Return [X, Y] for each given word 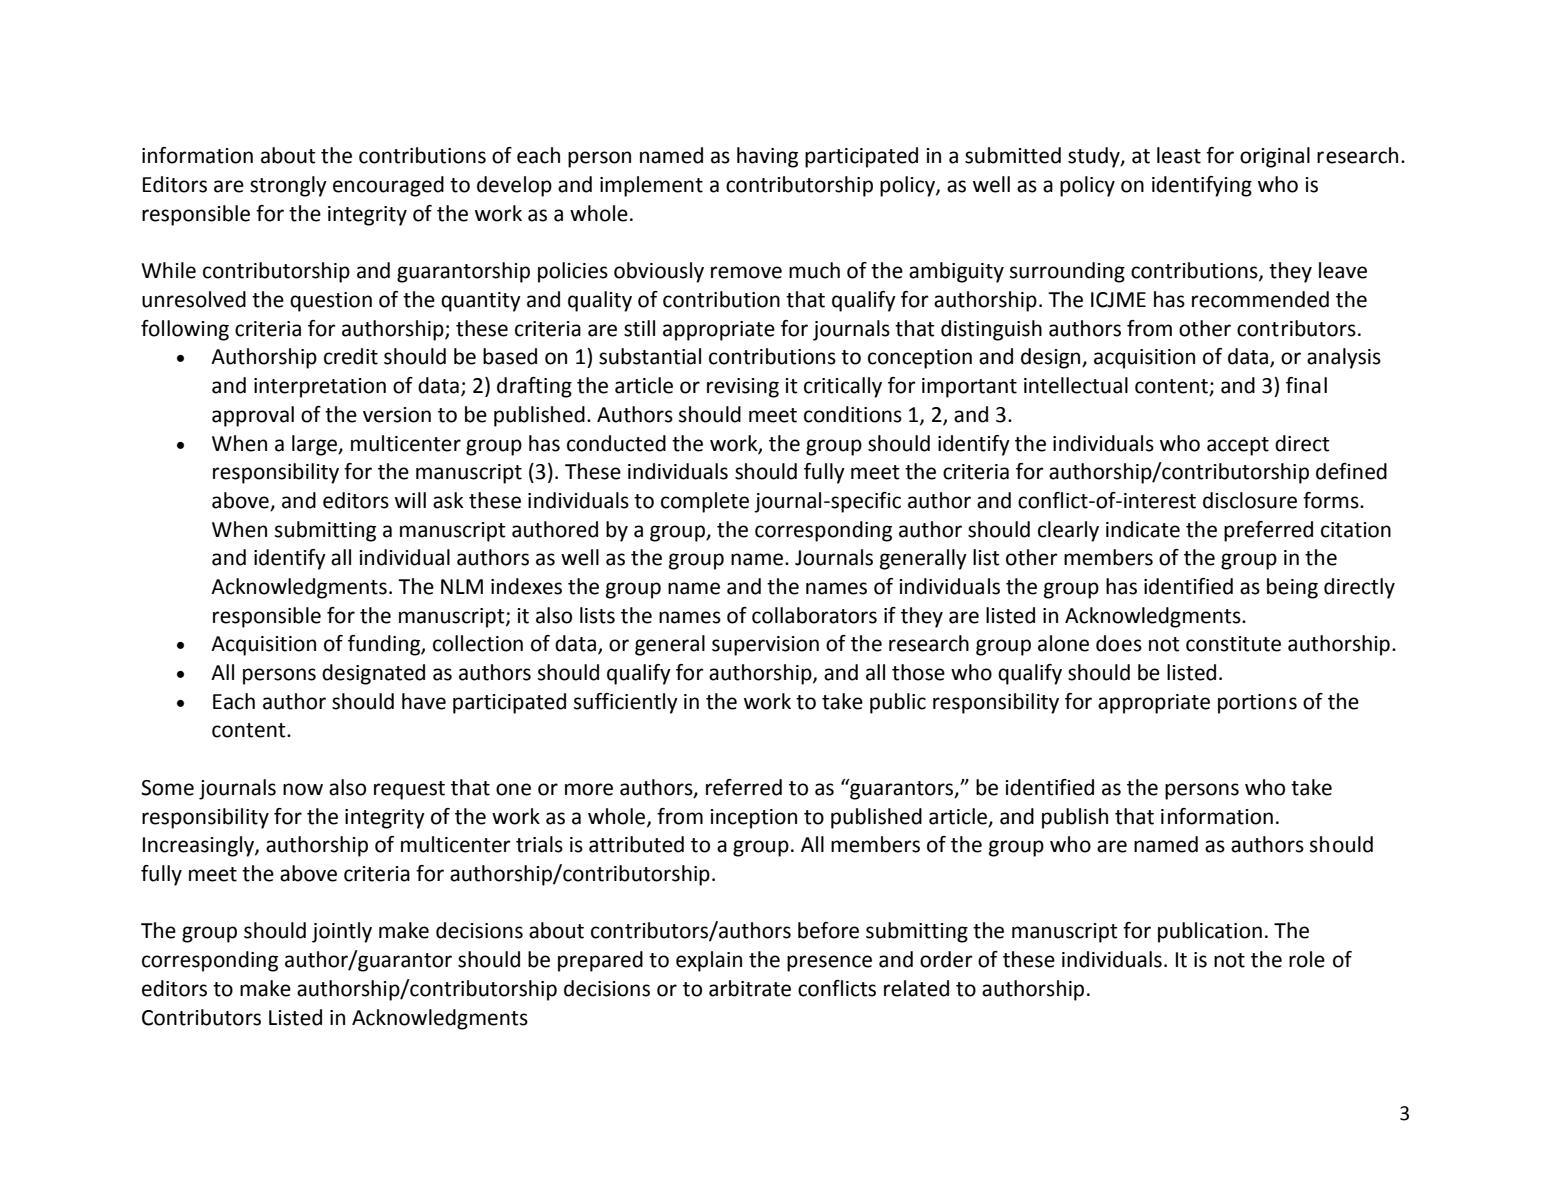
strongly [288, 186]
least [1179, 155]
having [767, 157]
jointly [342, 932]
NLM [462, 586]
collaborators [814, 615]
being [1292, 588]
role [1307, 959]
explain [709, 961]
